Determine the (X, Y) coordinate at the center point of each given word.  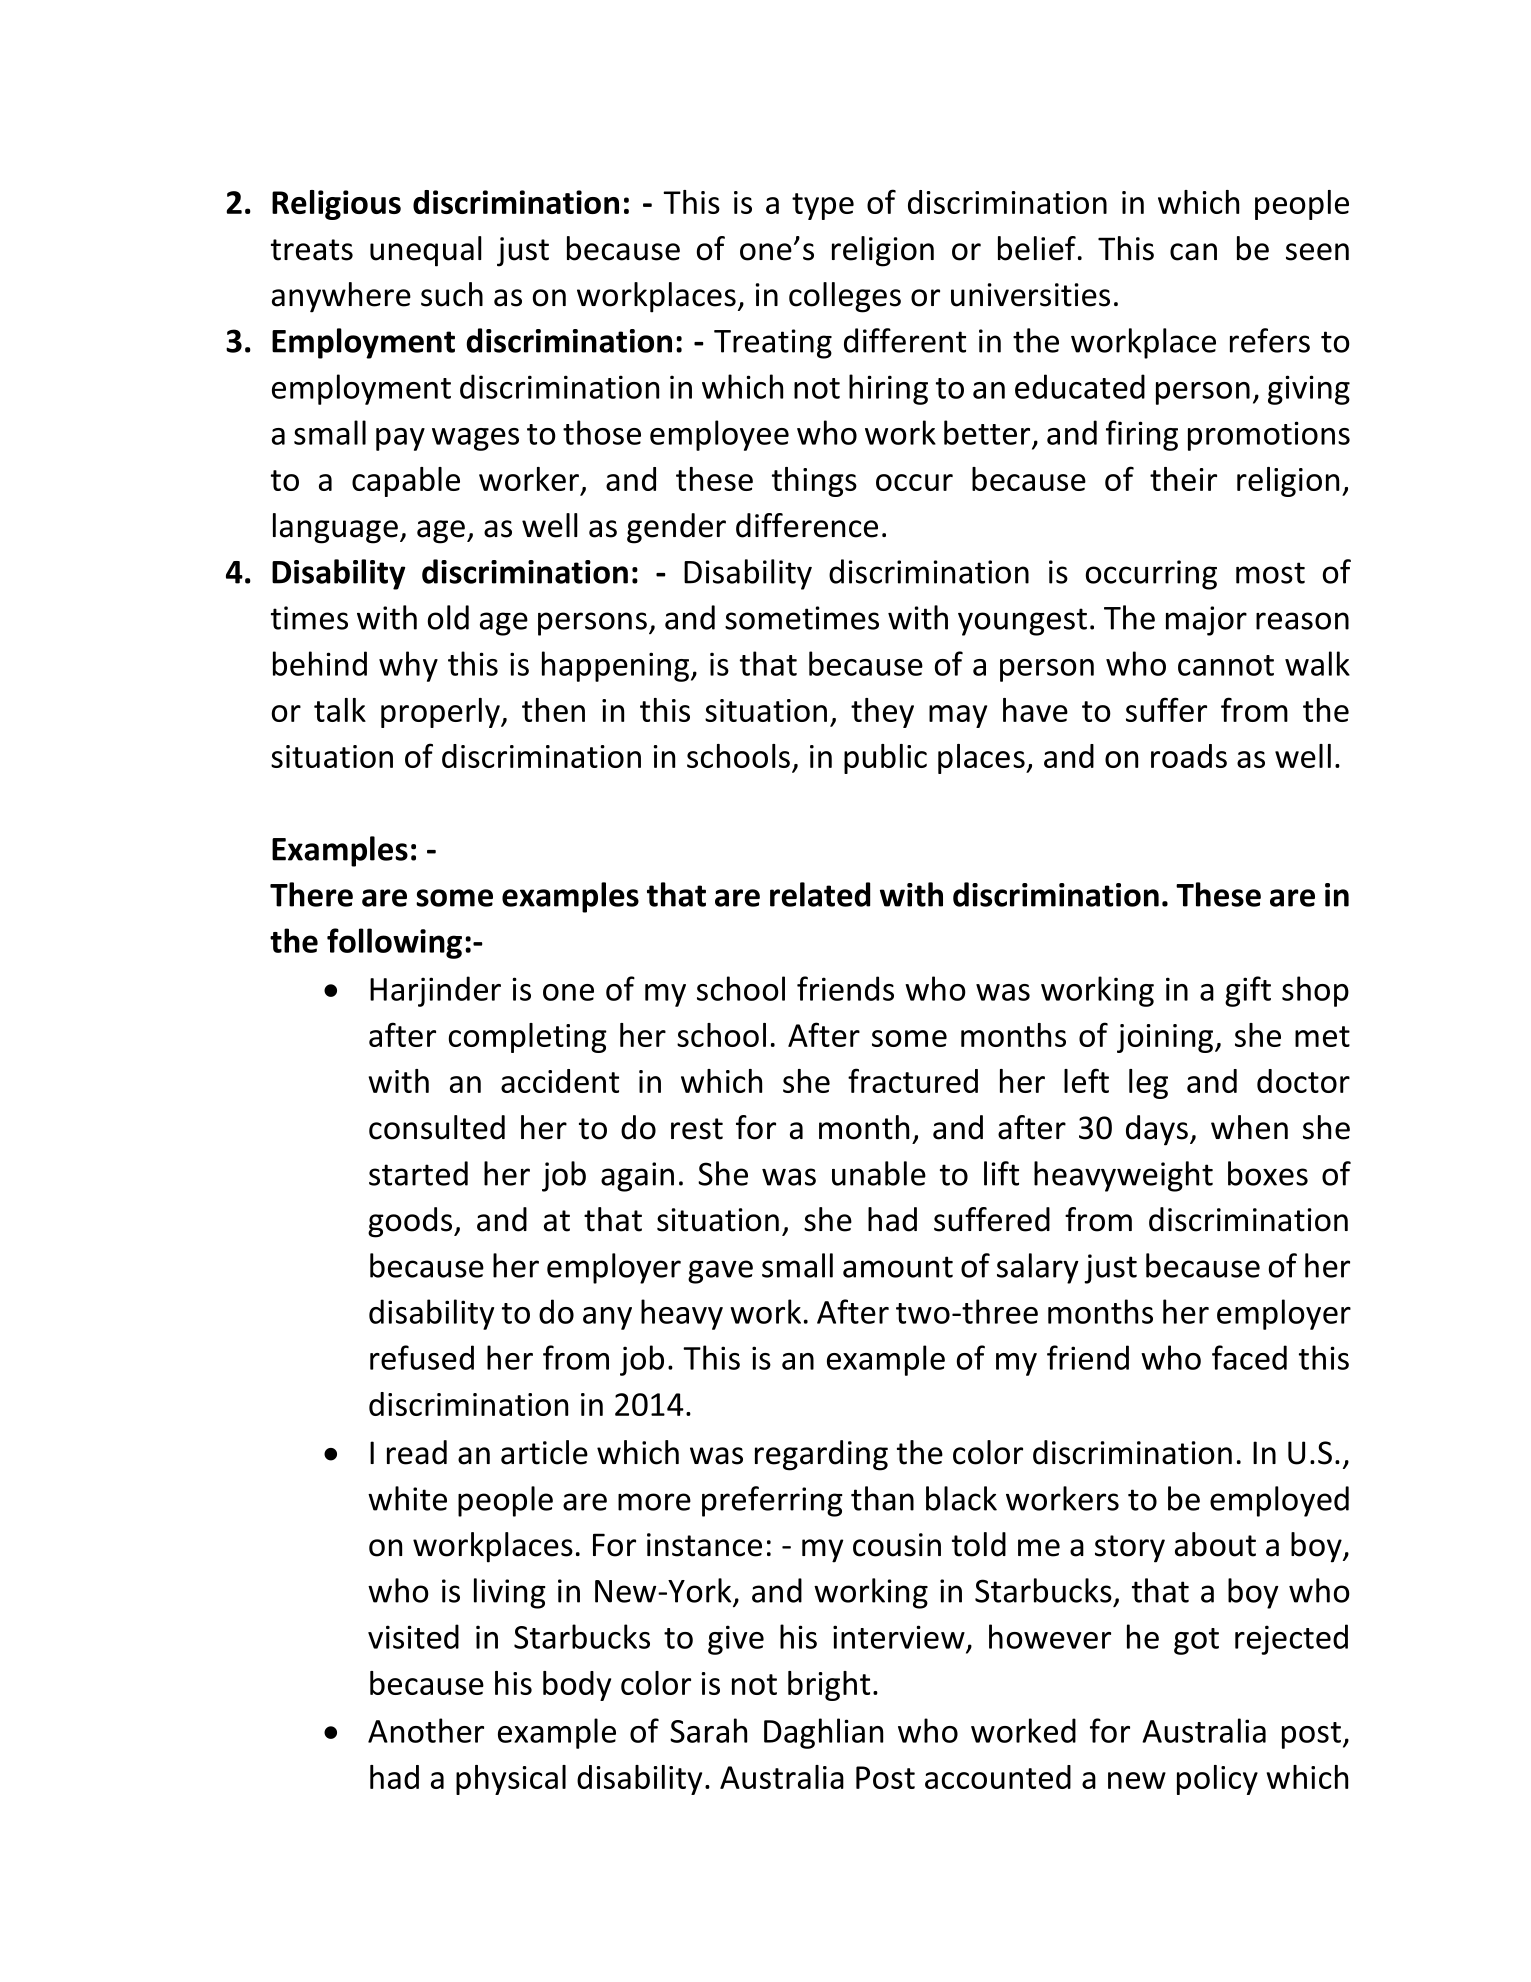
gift (1248, 991)
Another (426, 1730)
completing (528, 1038)
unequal (426, 251)
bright (829, 1686)
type (823, 206)
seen (1317, 252)
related (820, 894)
